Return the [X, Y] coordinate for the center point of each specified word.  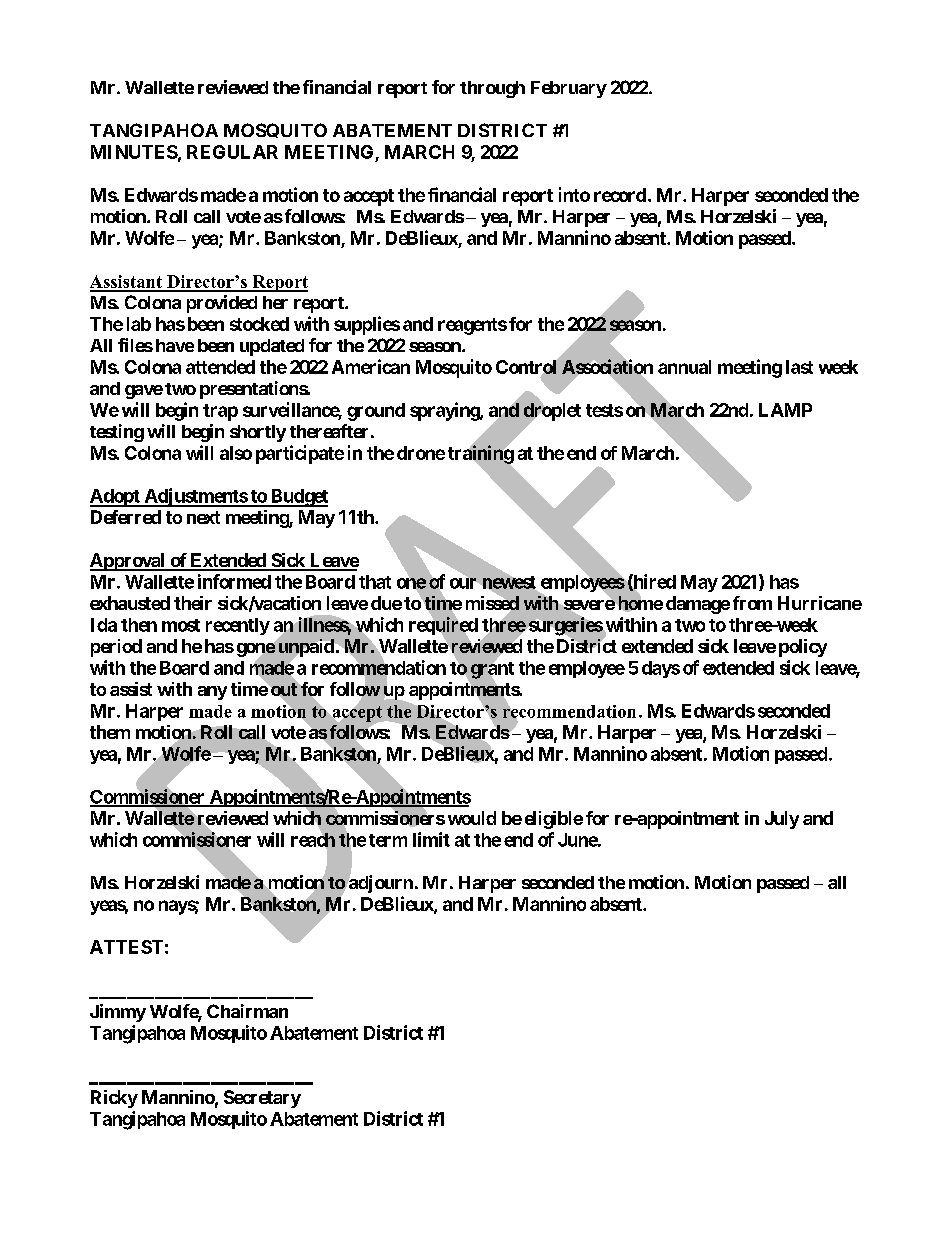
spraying [445, 411]
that [375, 582]
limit [431, 839]
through [492, 89]
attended [220, 367]
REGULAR [232, 152]
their [193, 603]
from [752, 603]
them [110, 732]
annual [684, 367]
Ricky [114, 1099]
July [782, 820]
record [620, 195]
